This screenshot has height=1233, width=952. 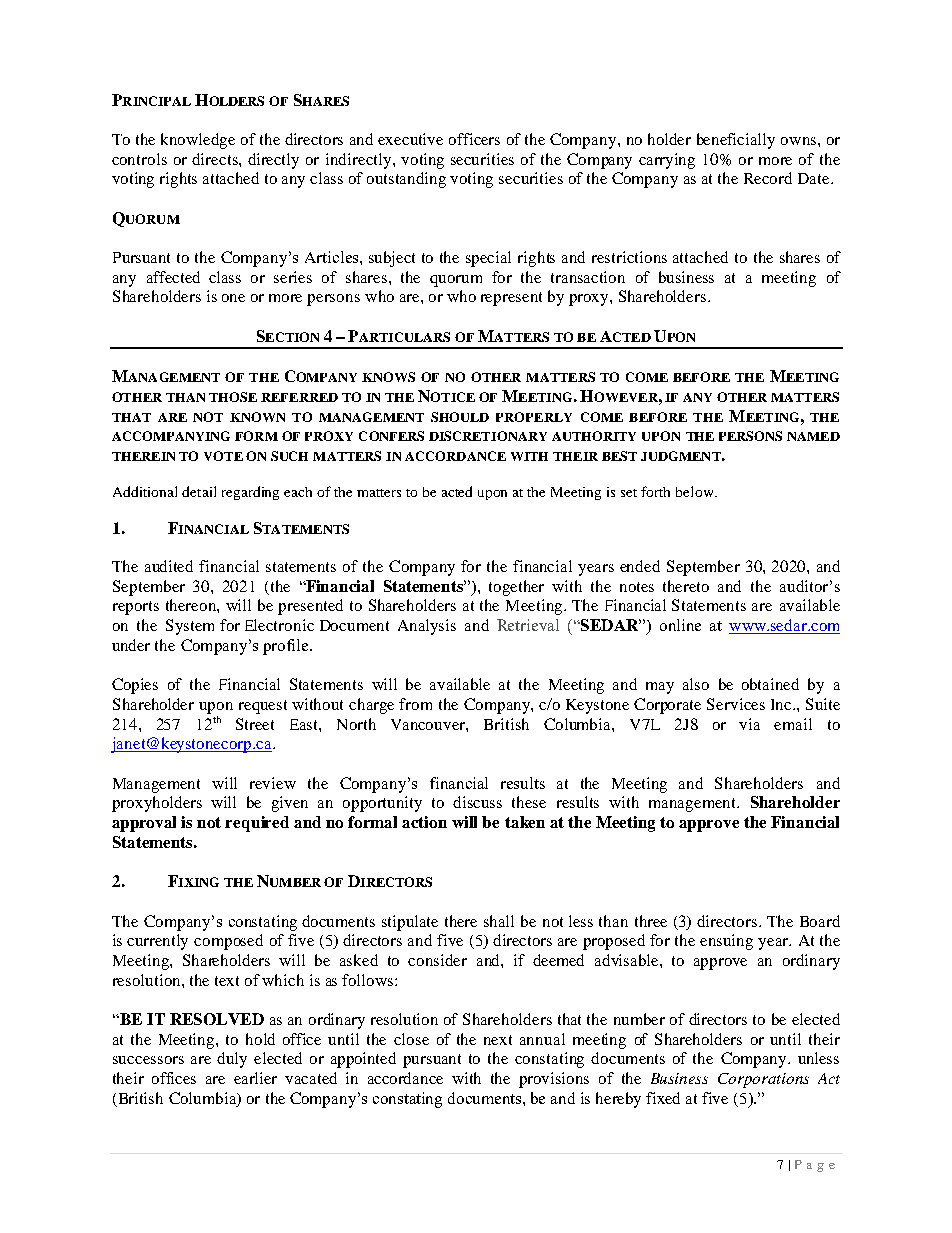 I want to click on outstanding, so click(x=406, y=180).
